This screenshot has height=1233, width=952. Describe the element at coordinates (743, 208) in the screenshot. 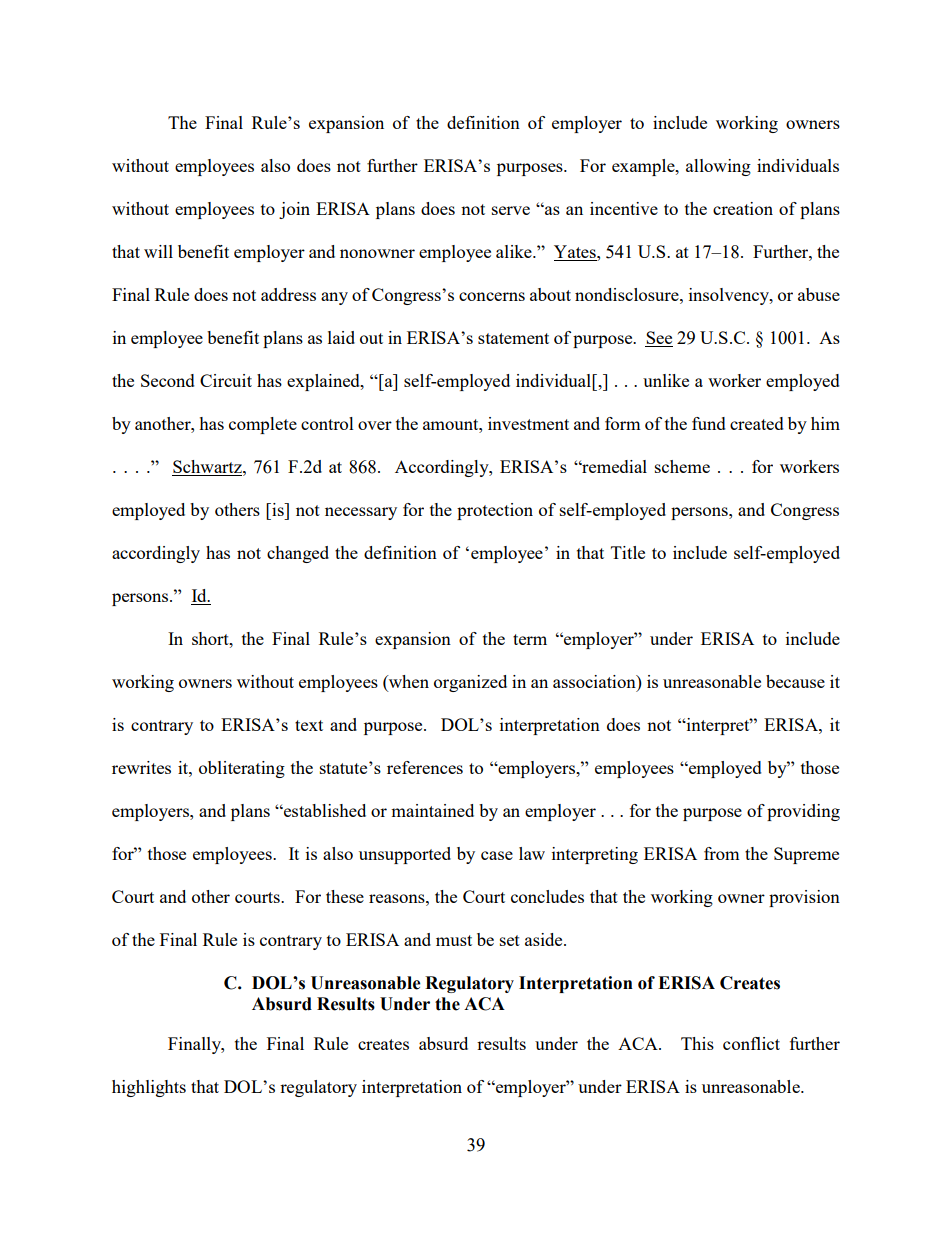

I see `creation` at that location.
